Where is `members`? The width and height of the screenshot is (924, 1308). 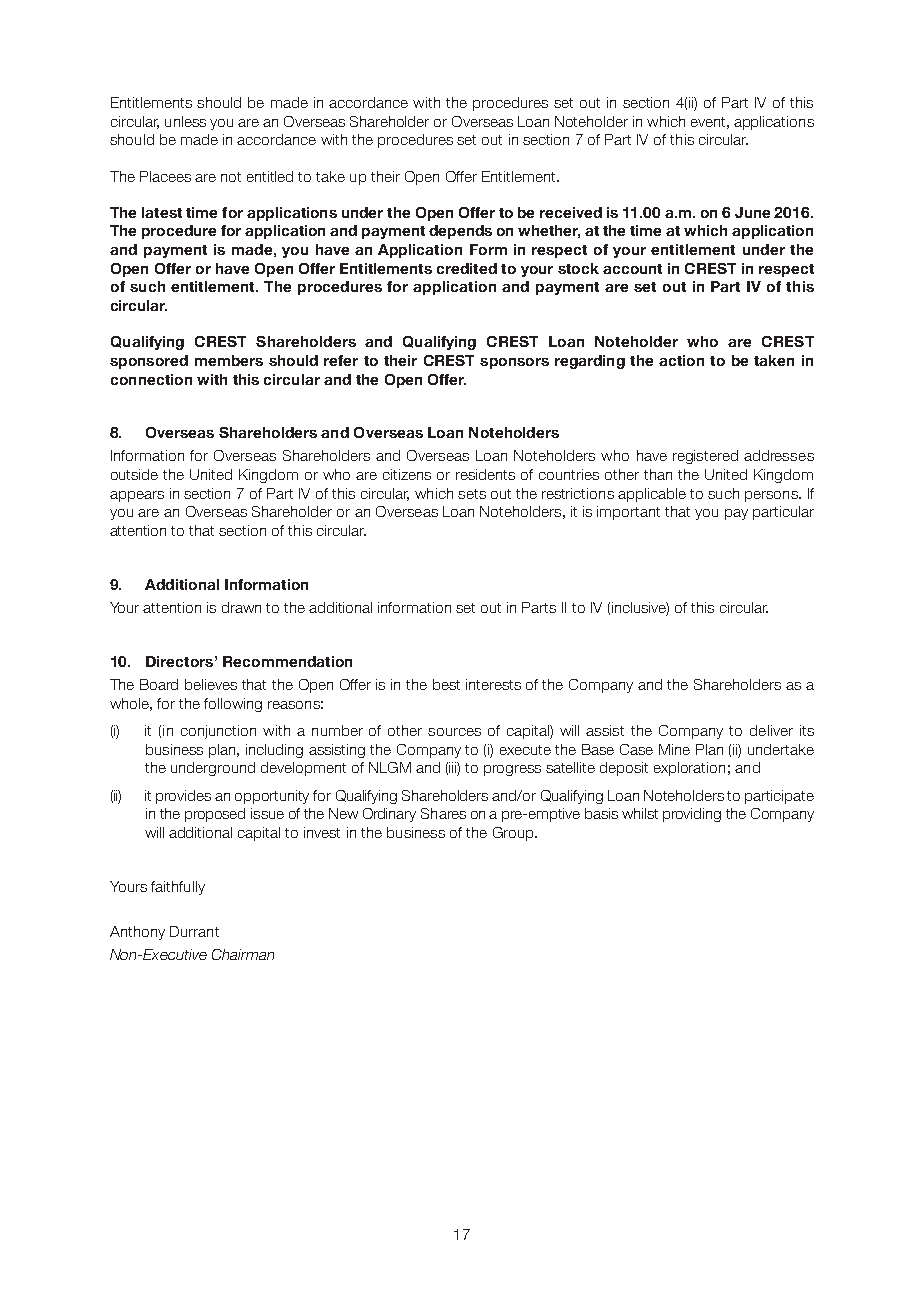 members is located at coordinates (229, 360).
